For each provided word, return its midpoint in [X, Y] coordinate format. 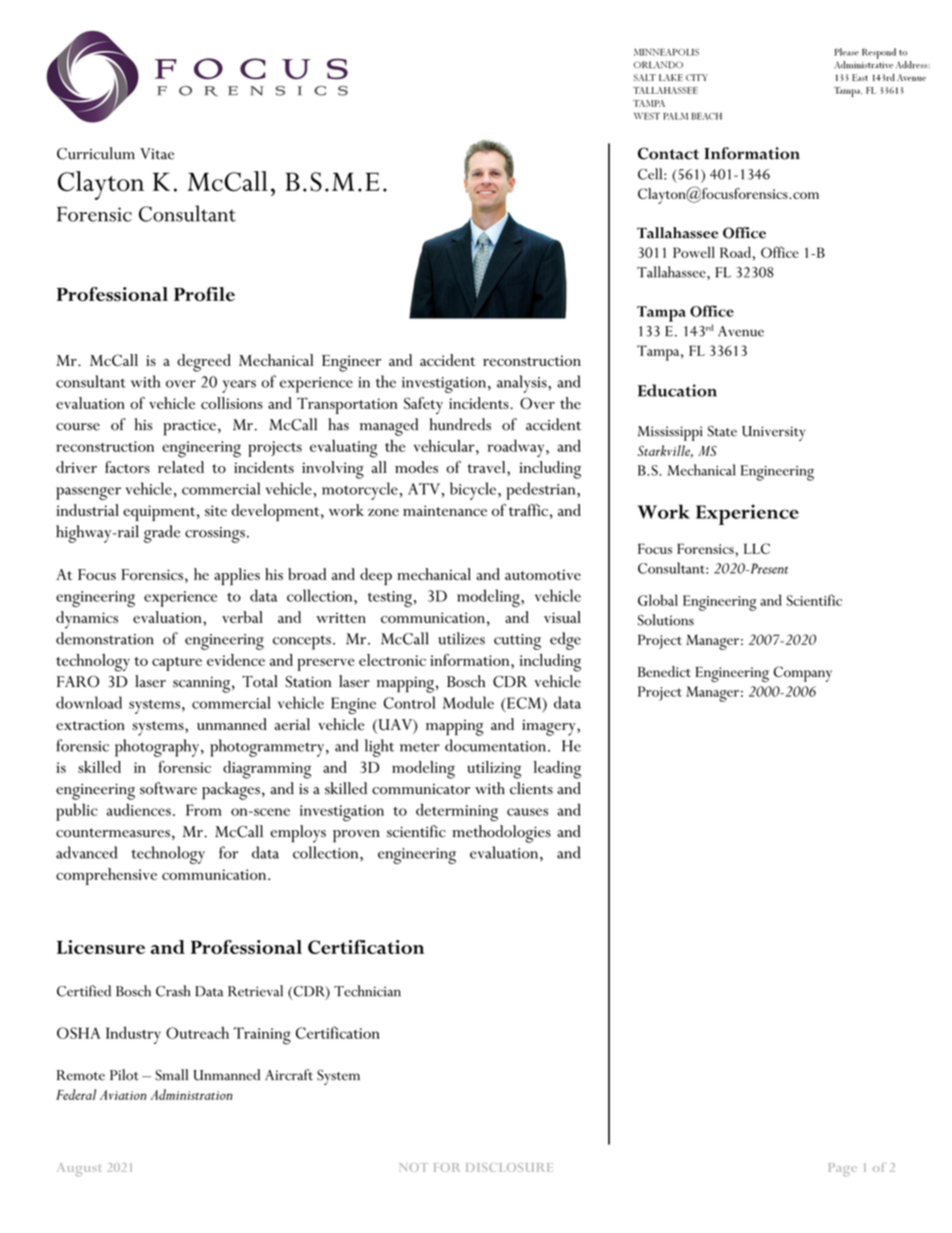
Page [843, 1169]
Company [803, 674]
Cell [651, 174]
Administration [191, 1094]
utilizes [461, 638]
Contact [668, 153]
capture [177, 664]
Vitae [157, 154]
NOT [414, 1167]
